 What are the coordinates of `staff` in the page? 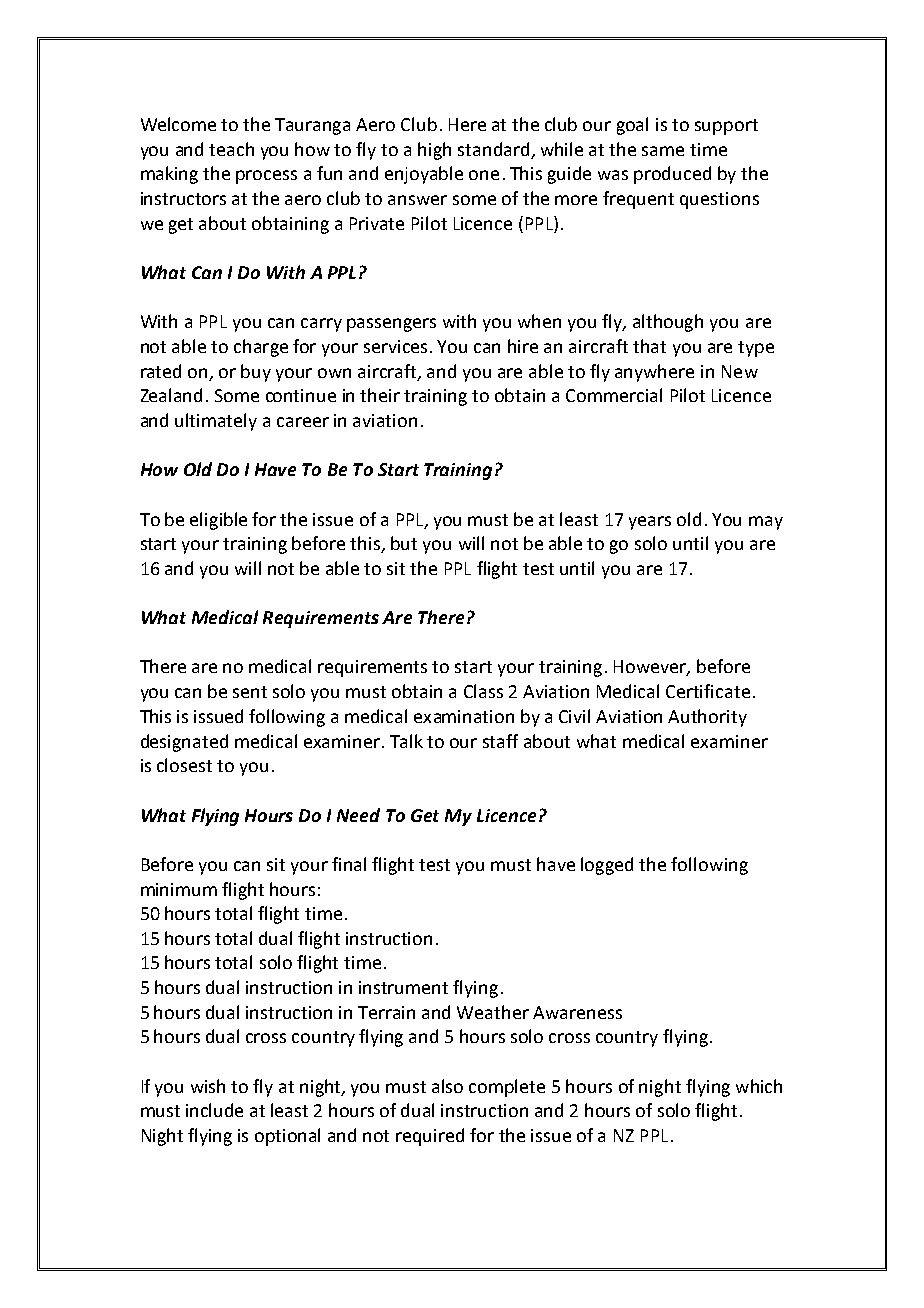 It's located at (500, 741).
